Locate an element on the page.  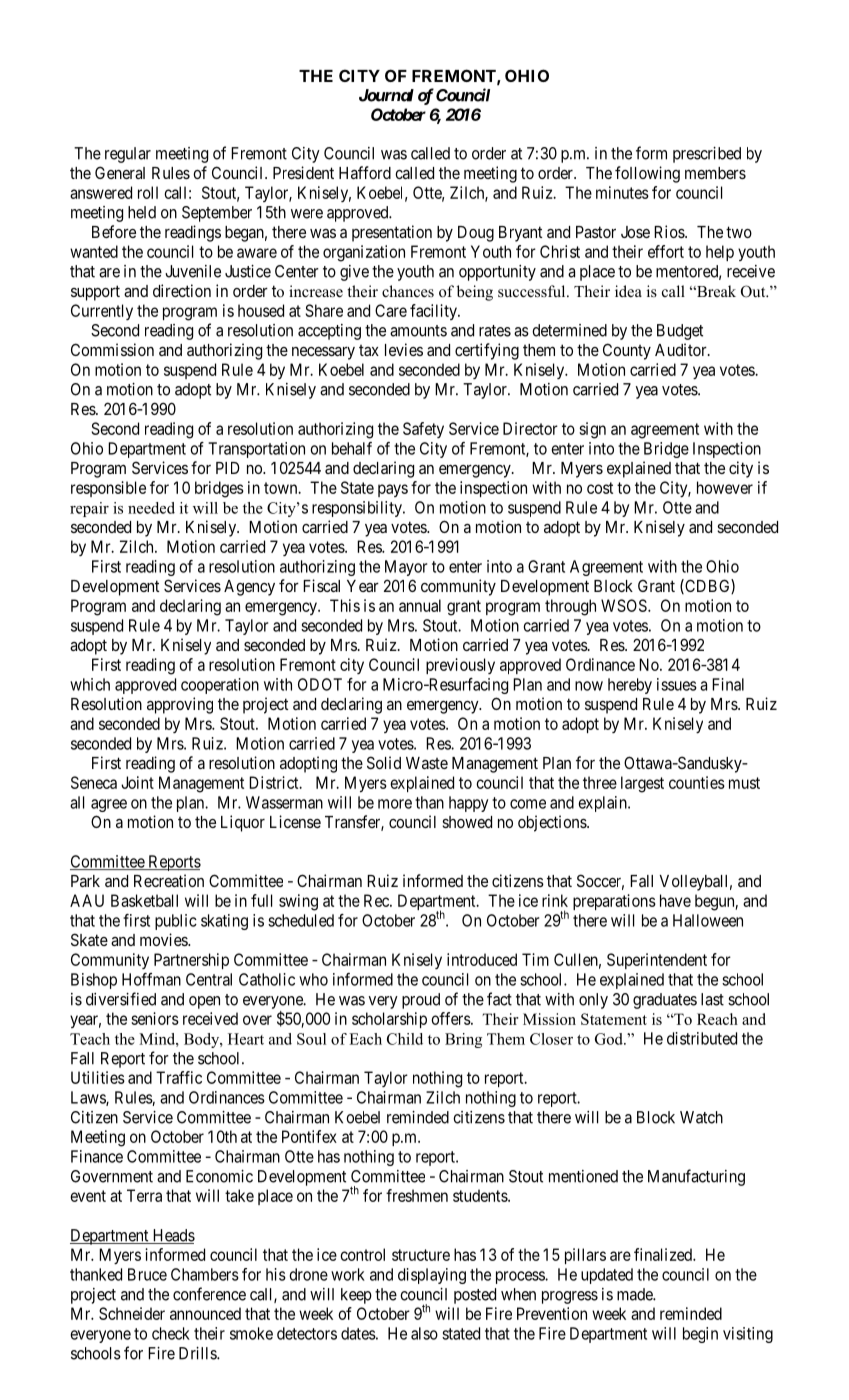
Waste is located at coordinates (427, 763).
